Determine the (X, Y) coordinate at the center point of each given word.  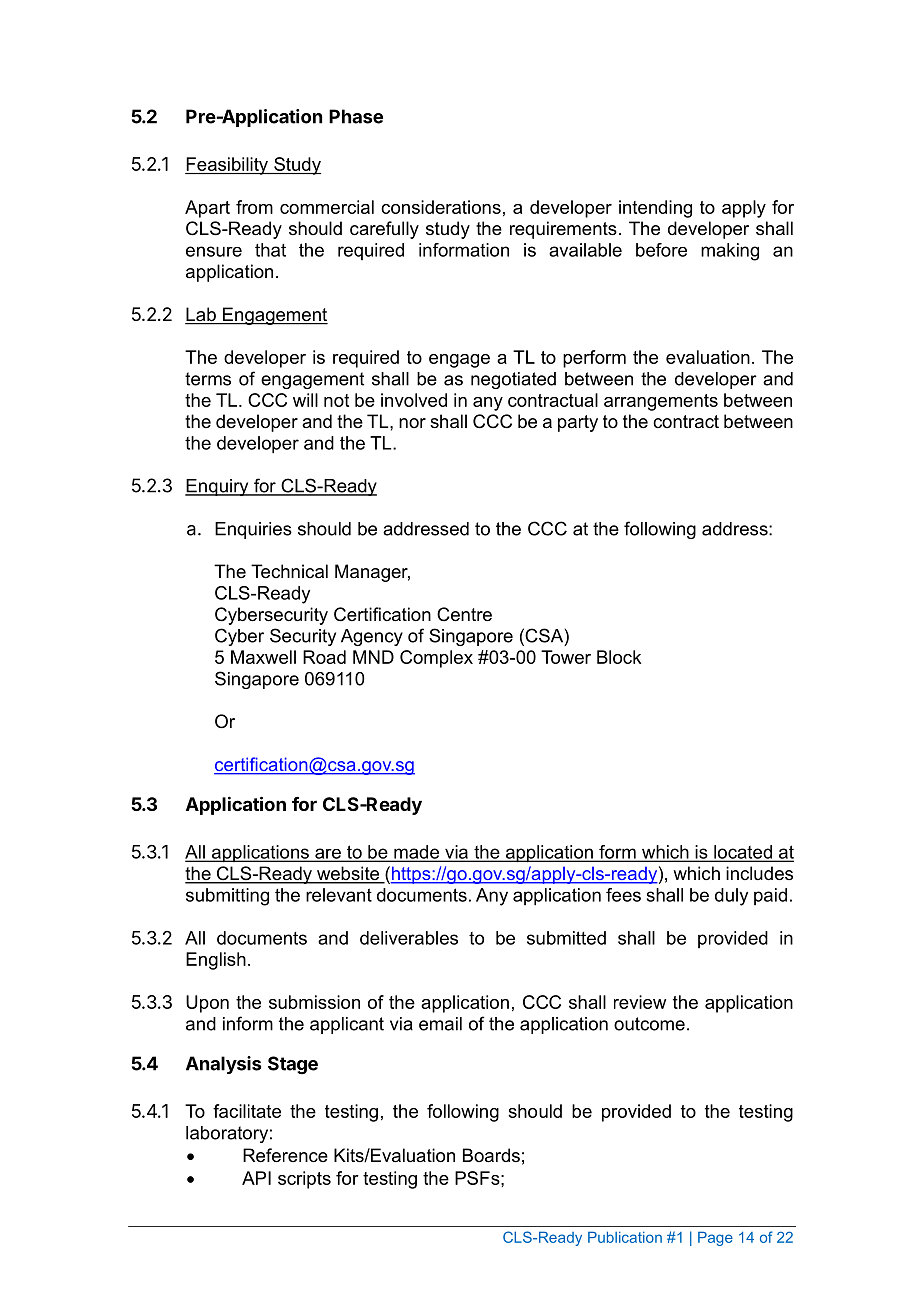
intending (655, 209)
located (743, 853)
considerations (441, 207)
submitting (227, 897)
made (417, 853)
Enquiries (253, 530)
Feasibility (227, 166)
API (256, 1178)
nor (412, 423)
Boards (491, 1155)
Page (715, 1238)
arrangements (661, 402)
